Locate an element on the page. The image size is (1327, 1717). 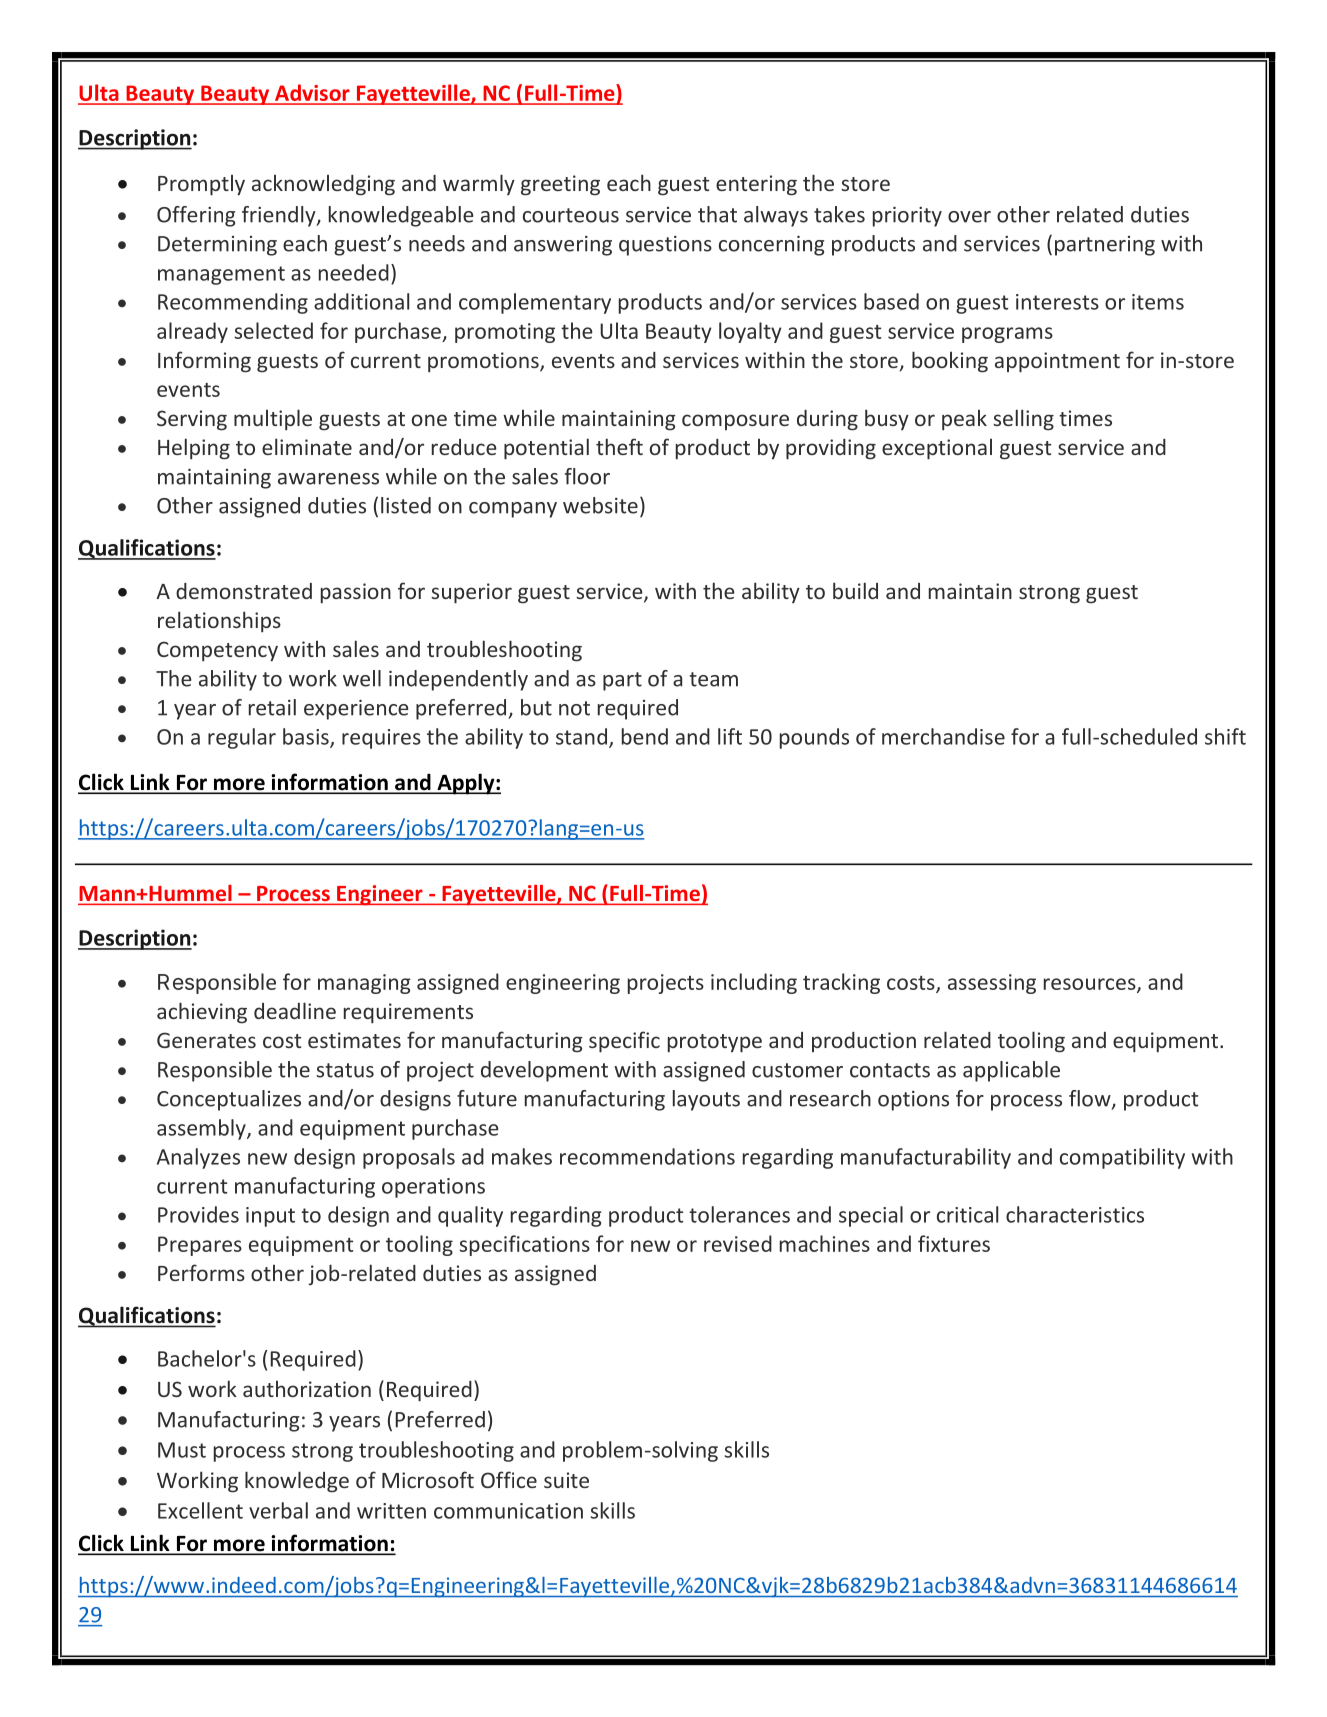
fixtures is located at coordinates (954, 1243).
